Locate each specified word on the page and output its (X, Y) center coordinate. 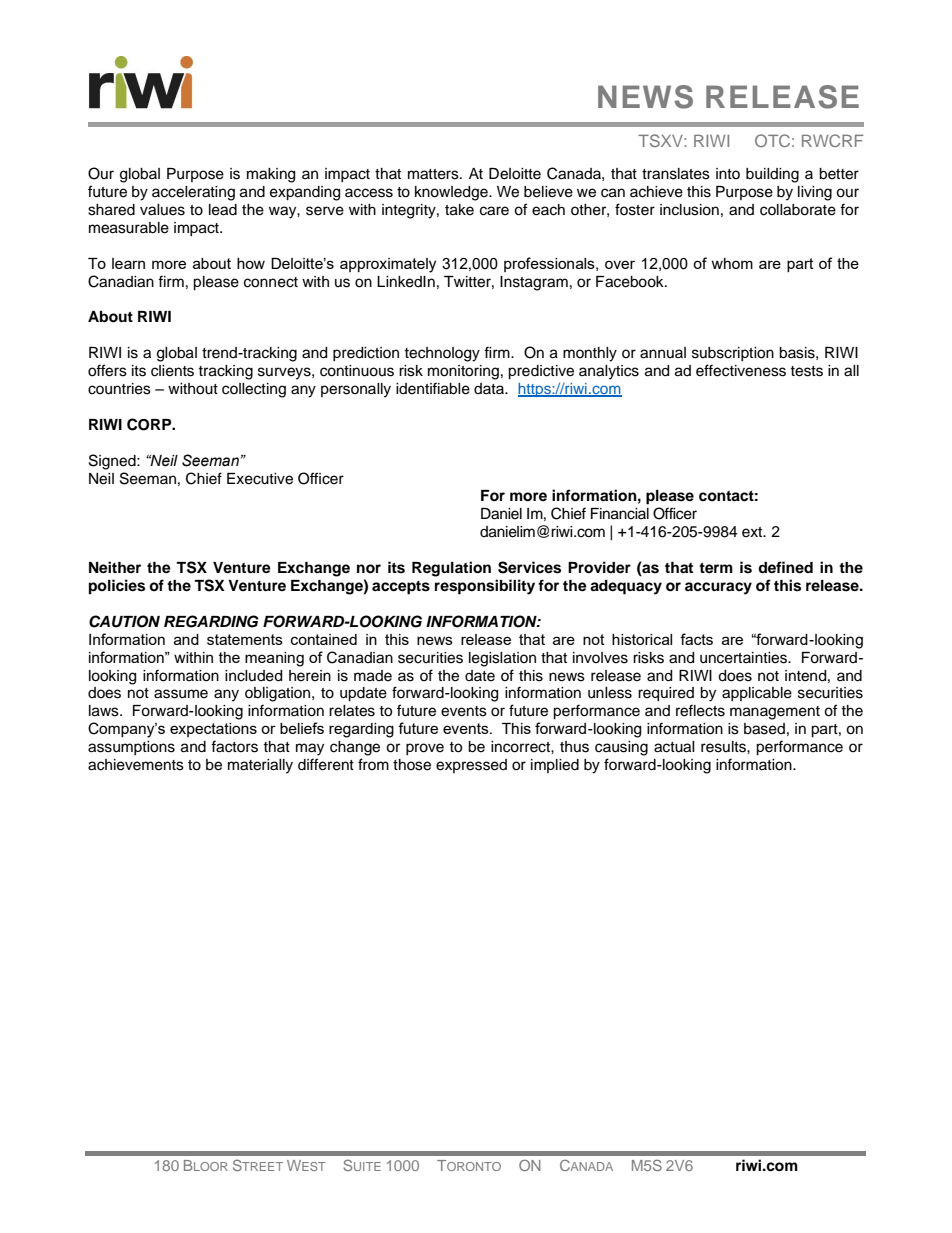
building (772, 175)
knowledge (452, 193)
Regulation (451, 569)
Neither (115, 567)
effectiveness (741, 370)
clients (172, 371)
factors (234, 746)
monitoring (463, 372)
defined (785, 567)
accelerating (193, 193)
